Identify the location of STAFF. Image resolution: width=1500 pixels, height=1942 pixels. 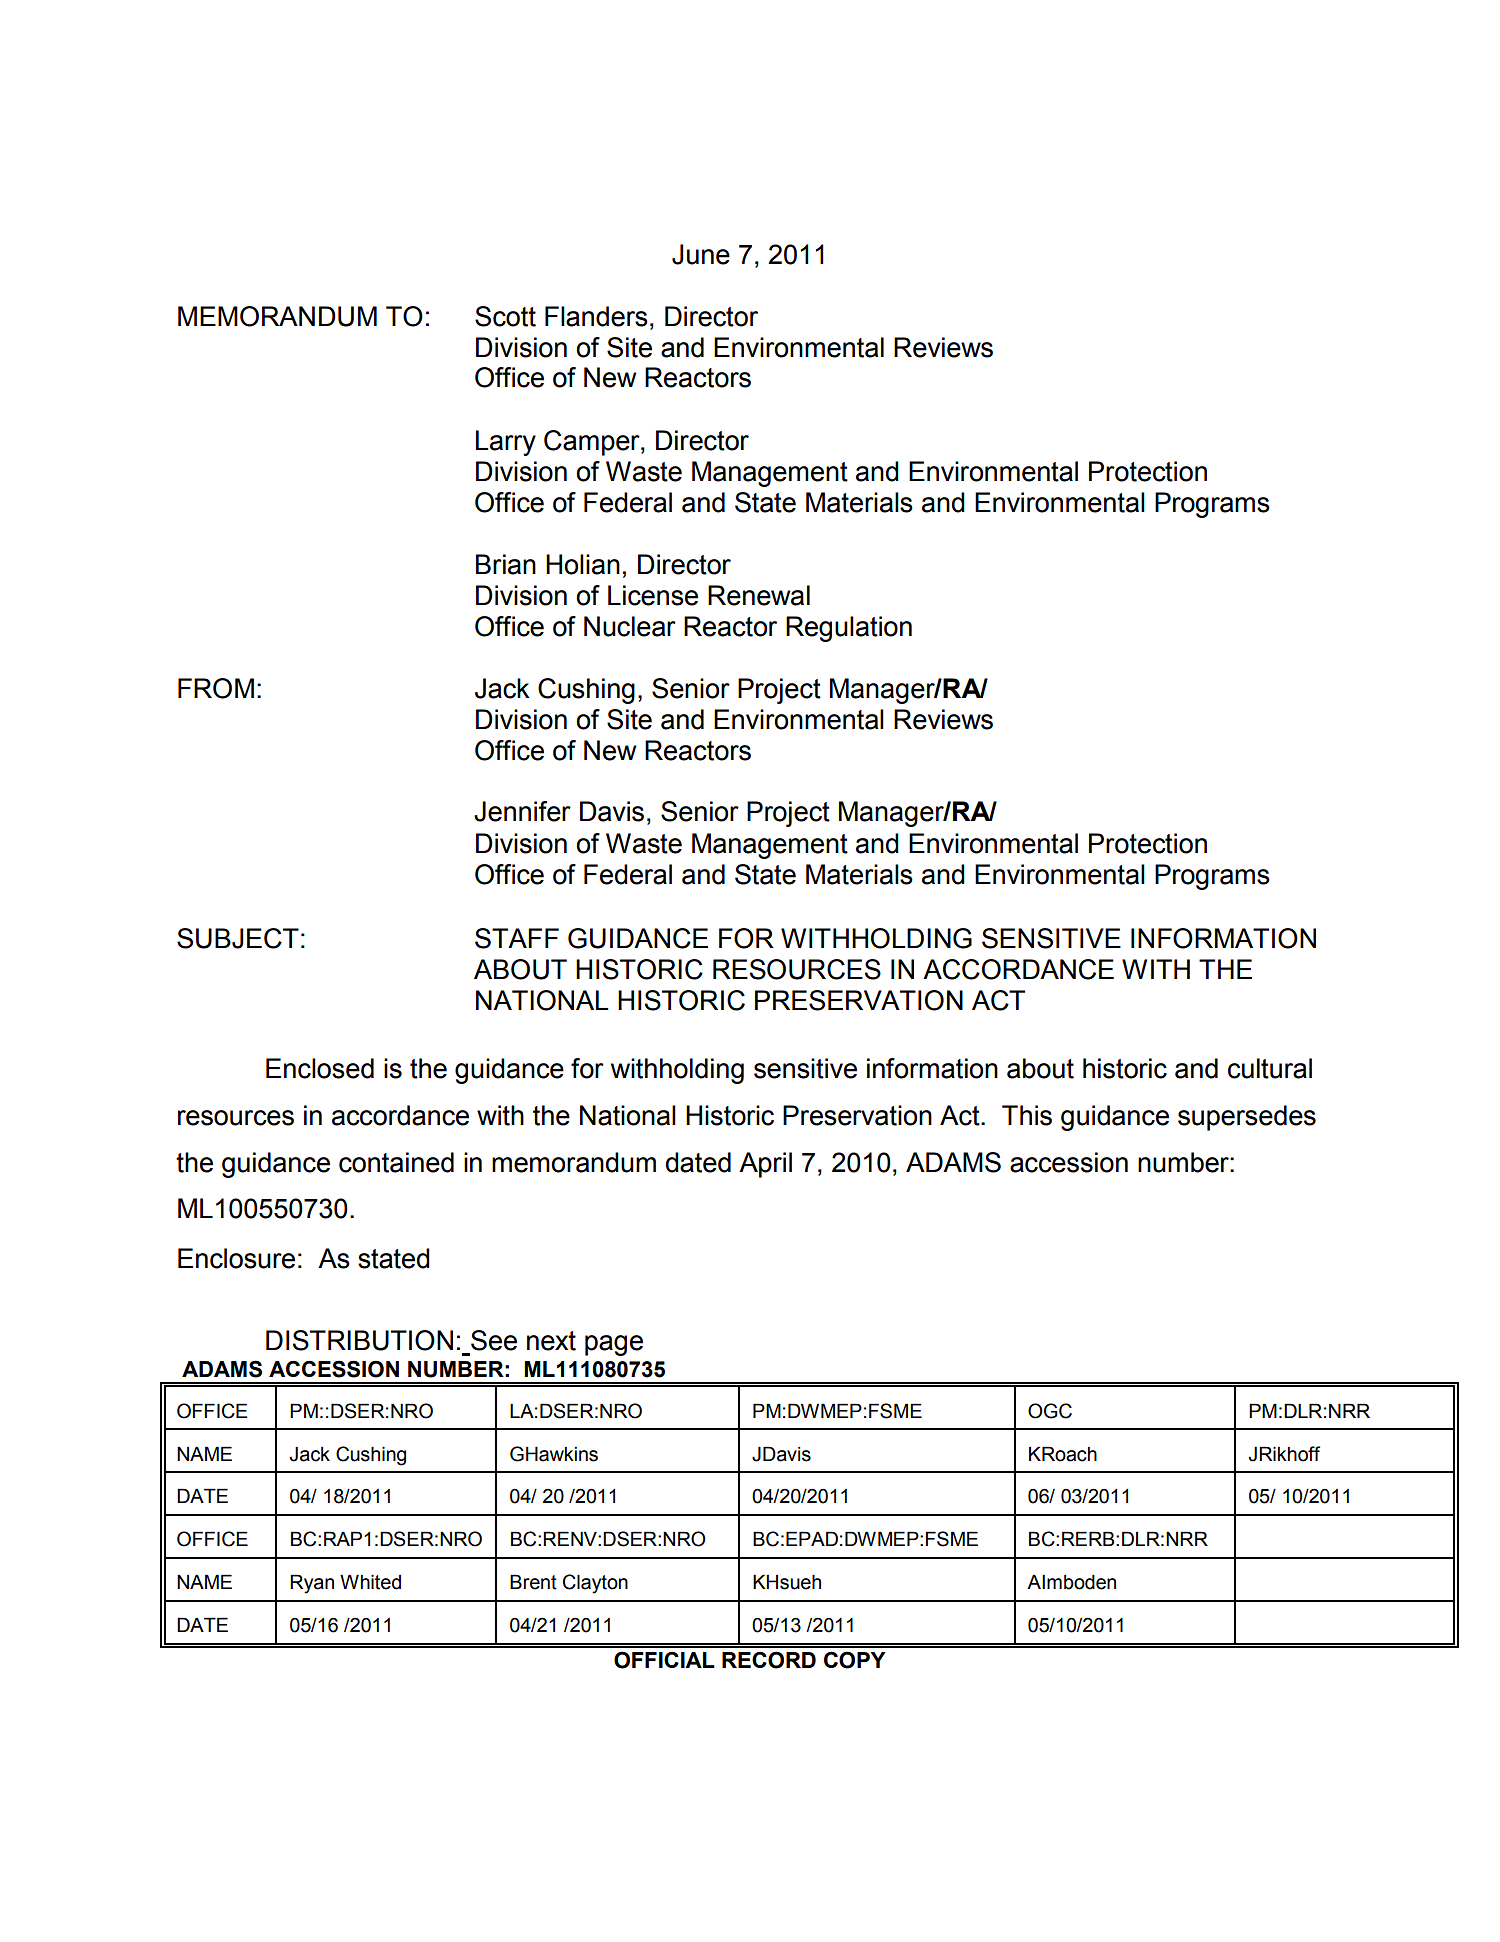
(517, 938).
